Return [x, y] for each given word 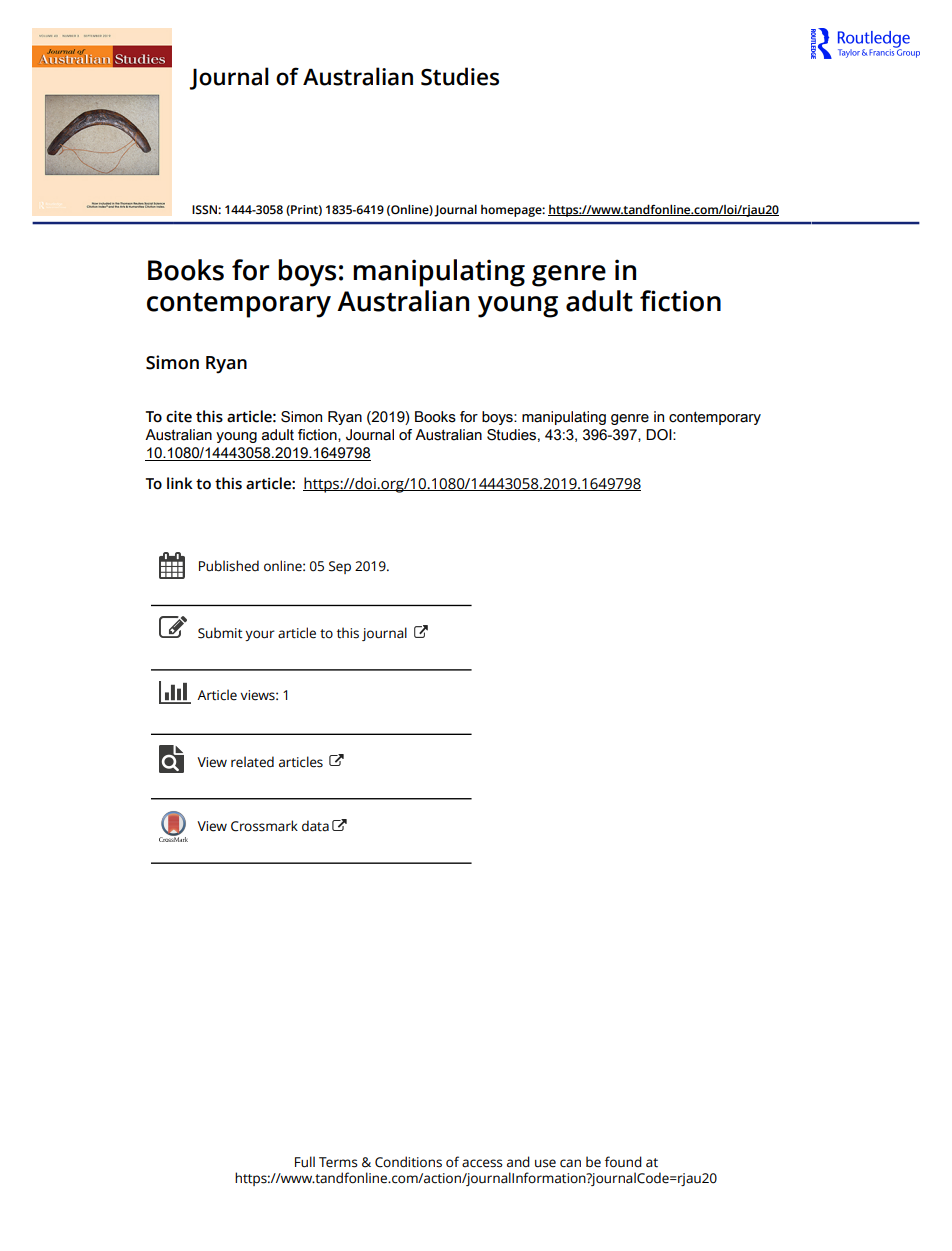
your [260, 635]
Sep [340, 567]
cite [179, 416]
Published [229, 566]
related [252, 762]
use [545, 1163]
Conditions [408, 1162]
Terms [338, 1162]
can [570, 1163]
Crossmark [264, 826]
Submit [220, 633]
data [315, 826]
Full [305, 1162]
